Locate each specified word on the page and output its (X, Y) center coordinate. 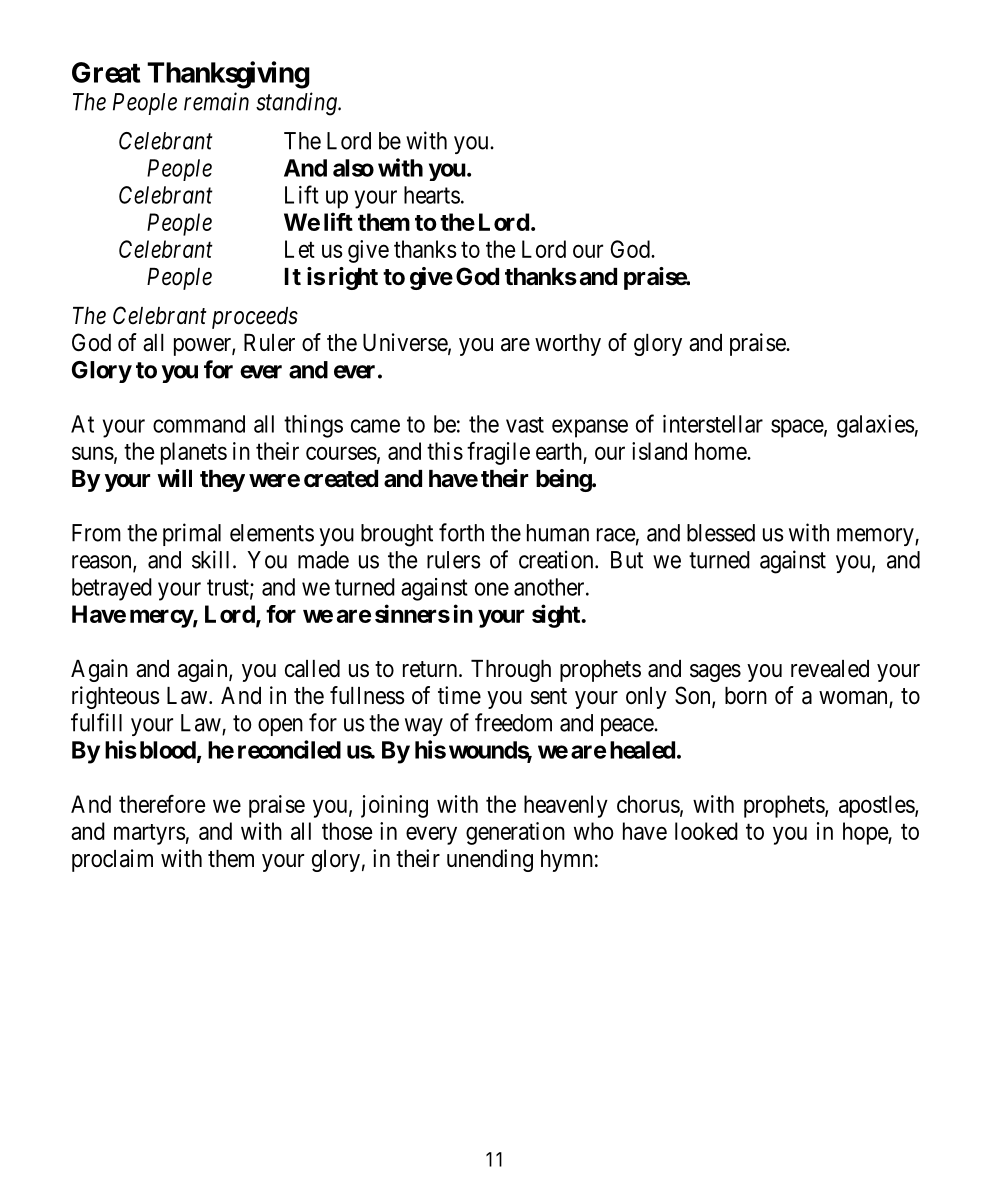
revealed (830, 669)
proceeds (255, 318)
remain (216, 101)
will (174, 478)
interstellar (713, 424)
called (312, 669)
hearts (432, 195)
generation (515, 833)
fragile (498, 453)
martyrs (149, 834)
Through (511, 671)
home (721, 451)
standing (297, 104)
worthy (568, 345)
